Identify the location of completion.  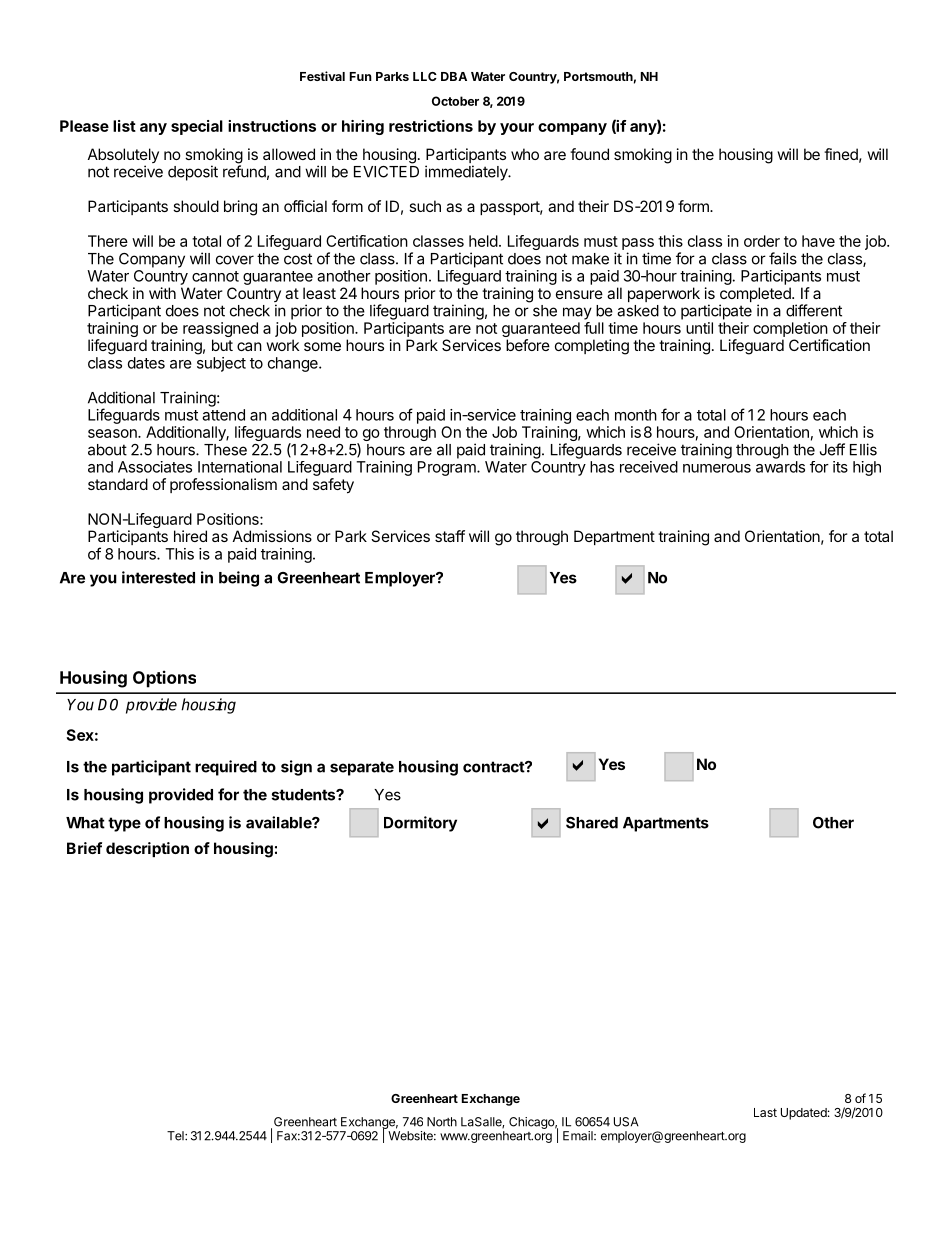
(790, 329).
